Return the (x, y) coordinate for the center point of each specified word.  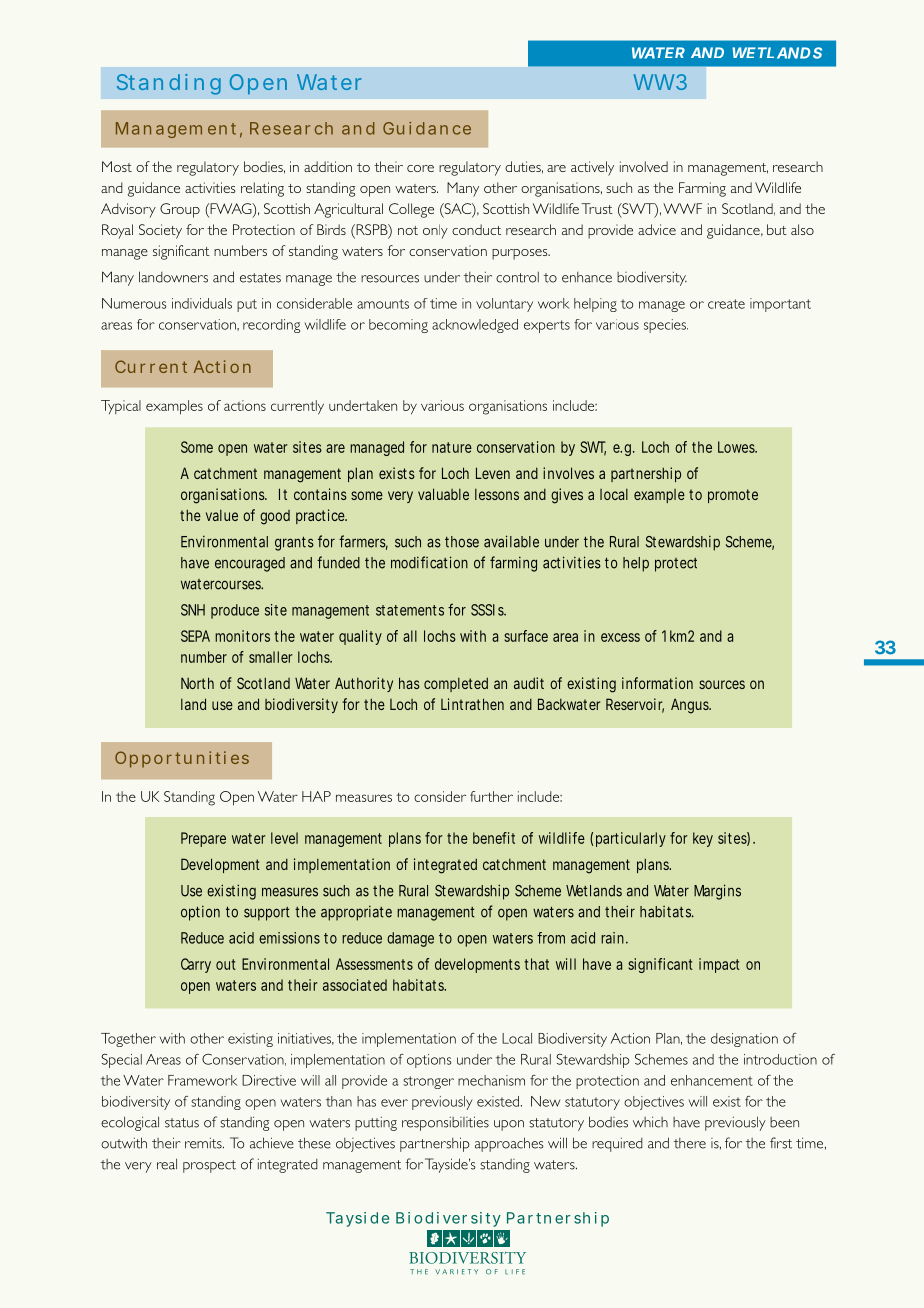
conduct (476, 229)
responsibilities (445, 1123)
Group (180, 210)
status (182, 1123)
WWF (682, 208)
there (690, 1143)
